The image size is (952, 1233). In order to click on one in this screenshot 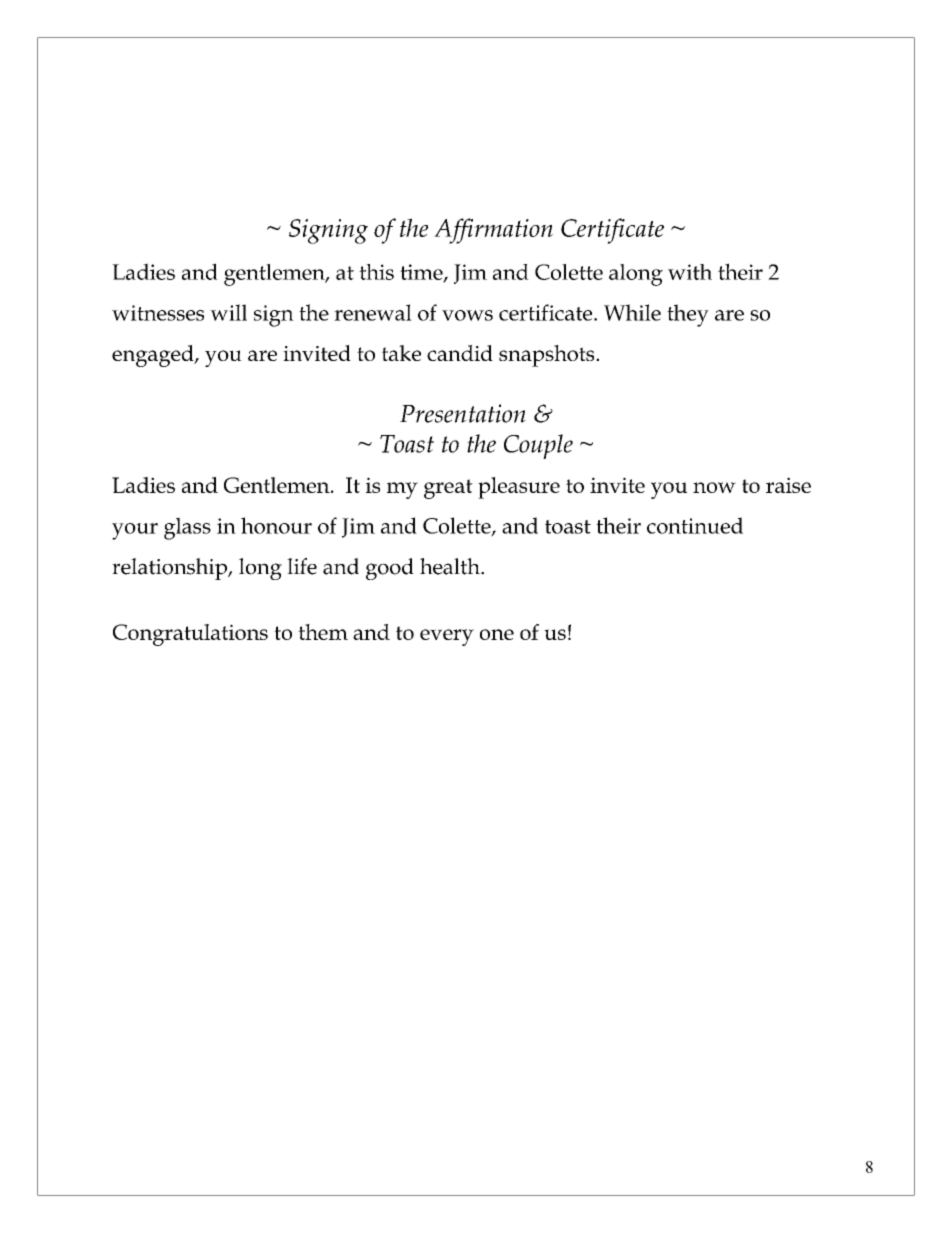, I will do `click(497, 634)`.
